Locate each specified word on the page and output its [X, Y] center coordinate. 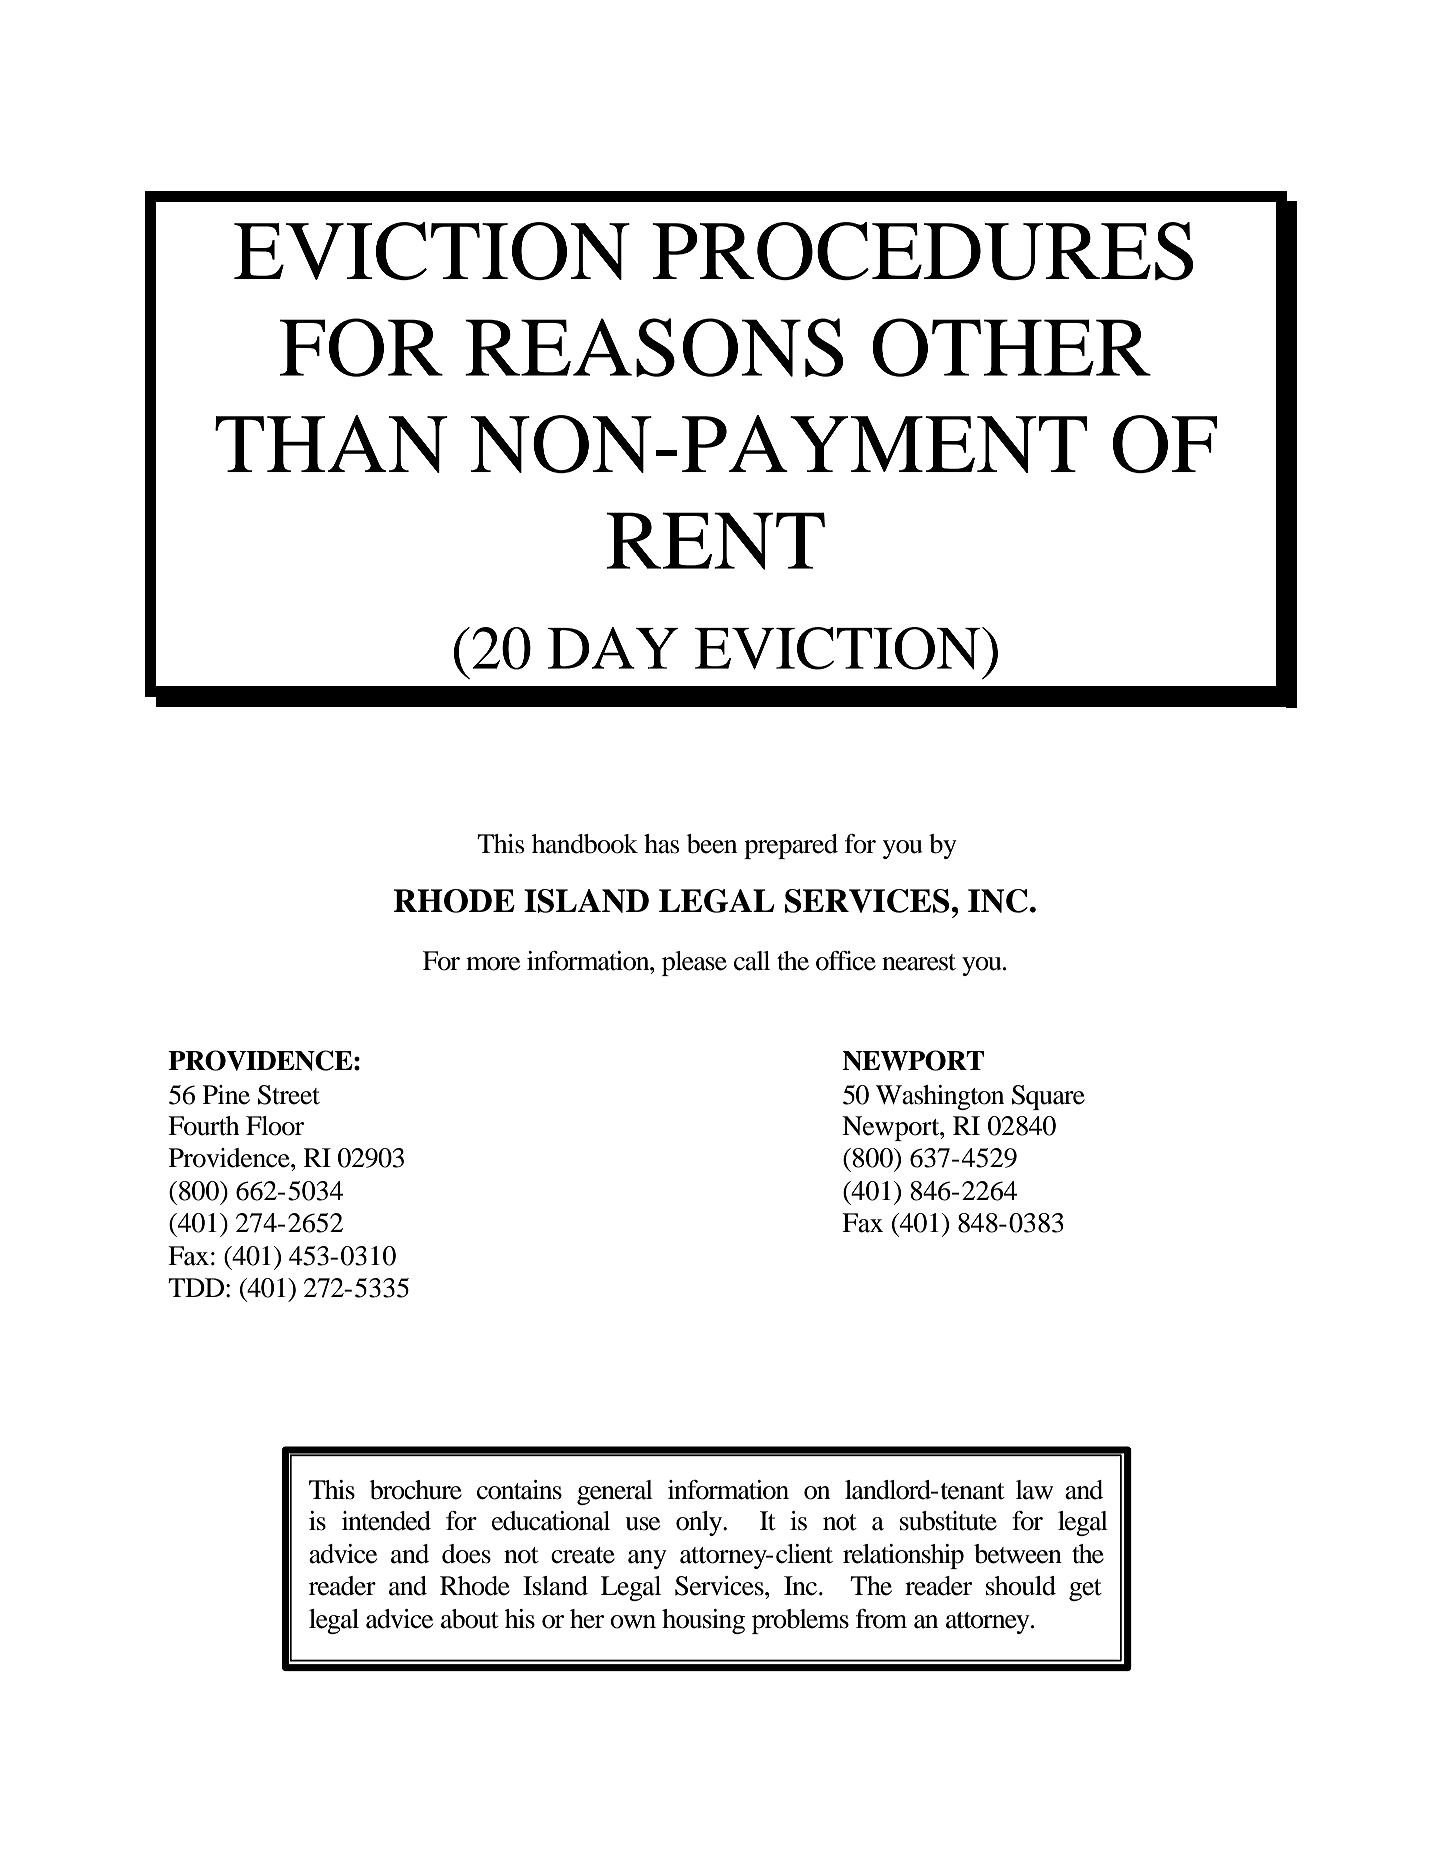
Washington [940, 1097]
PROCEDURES [923, 251]
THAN [331, 444]
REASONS [654, 347]
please [694, 963]
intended [386, 1521]
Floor [275, 1126]
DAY [613, 648]
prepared [791, 846]
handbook [585, 844]
